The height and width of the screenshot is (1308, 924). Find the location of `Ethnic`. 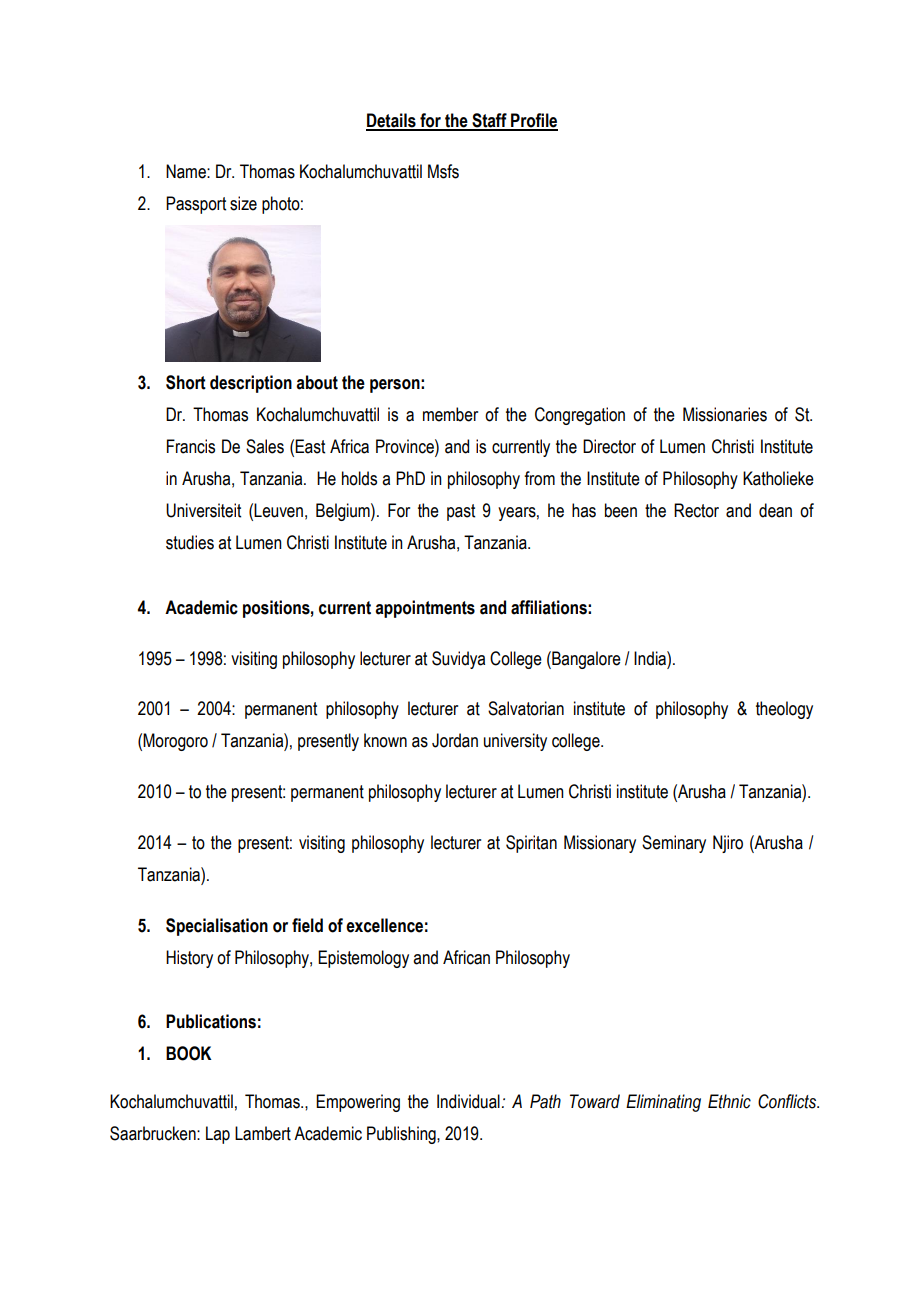

Ethnic is located at coordinates (729, 1101).
